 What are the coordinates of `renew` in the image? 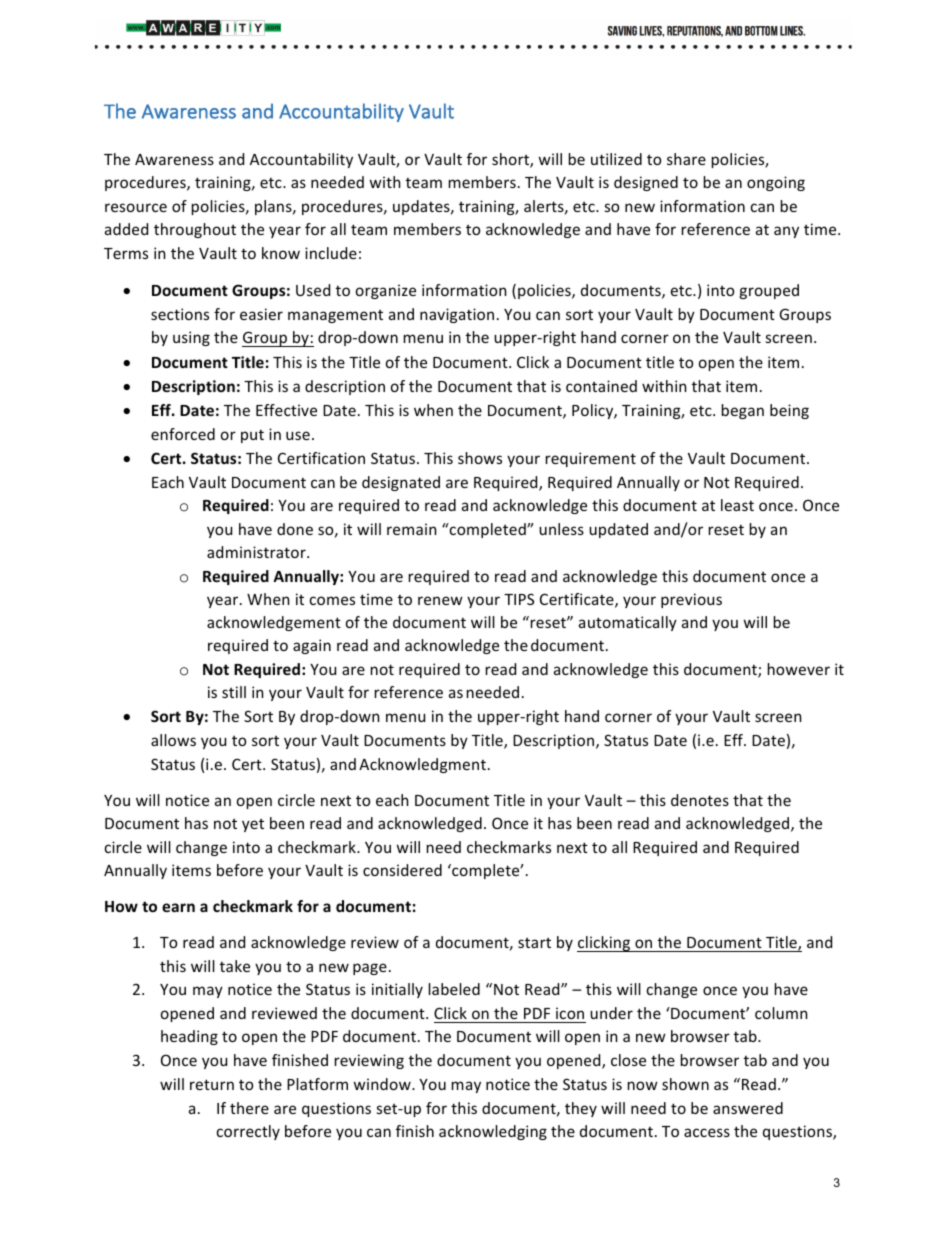 It's located at (440, 600).
